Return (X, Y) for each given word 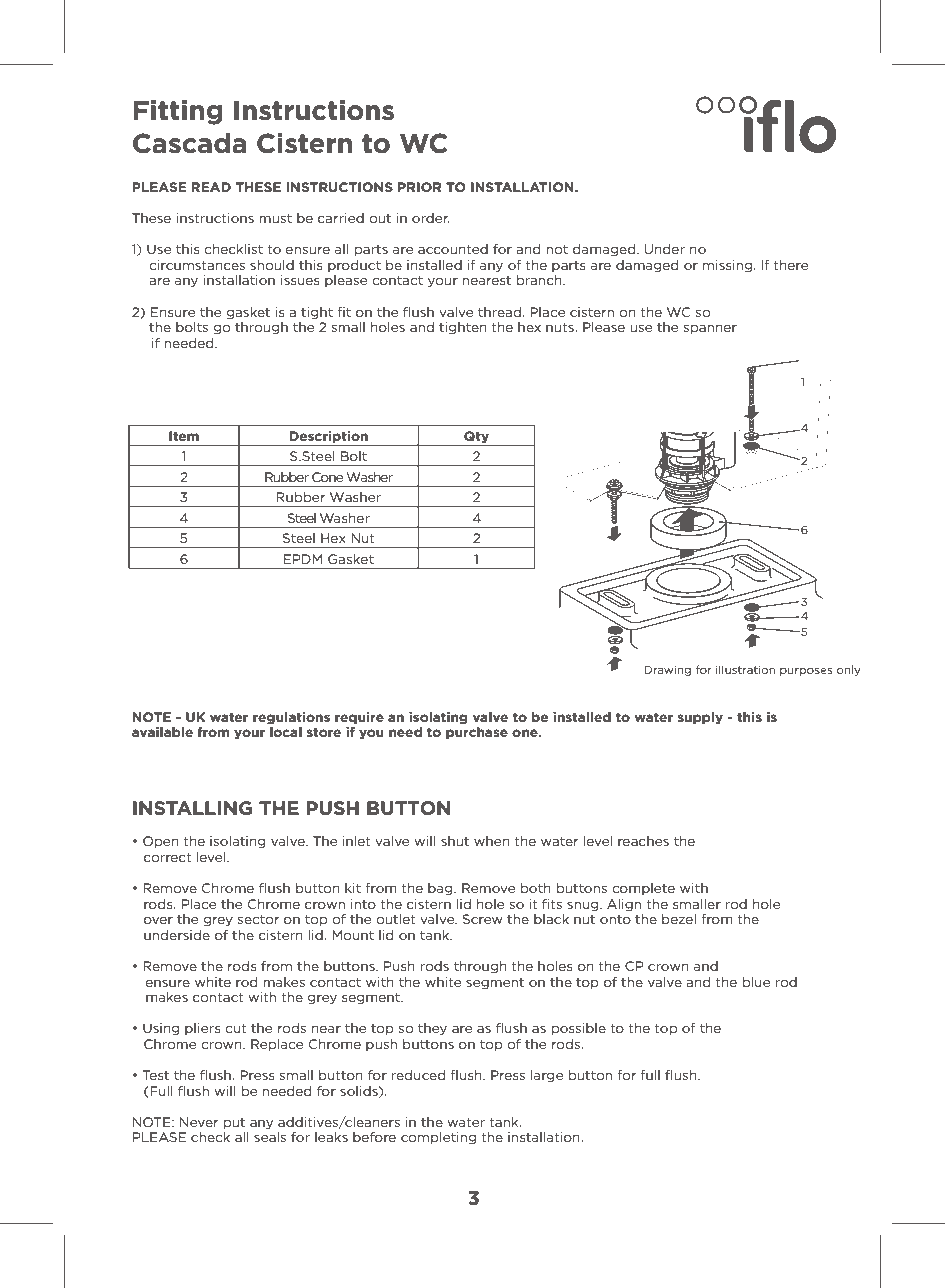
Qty (476, 438)
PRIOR (419, 187)
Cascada (189, 143)
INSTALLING (192, 808)
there (791, 265)
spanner (710, 329)
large (547, 1076)
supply (700, 718)
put (234, 1123)
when (492, 841)
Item (184, 436)
